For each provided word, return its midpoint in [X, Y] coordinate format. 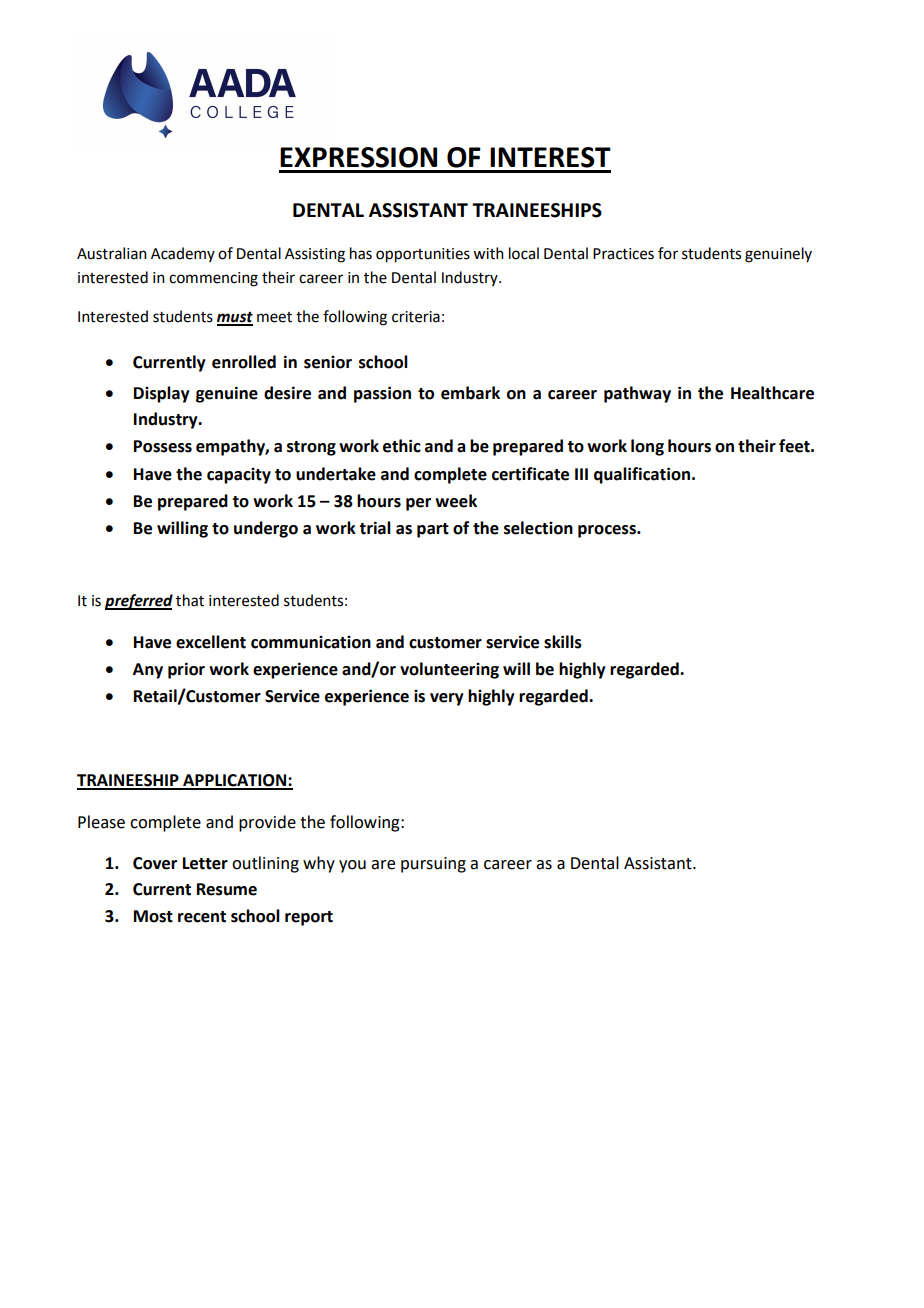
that [190, 600]
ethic [402, 446]
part [433, 530]
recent [202, 917]
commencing [213, 279]
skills [563, 642]
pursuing [433, 865]
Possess [163, 446]
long [647, 447]
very [447, 699]
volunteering [449, 670]
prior [186, 670]
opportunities [423, 255]
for [668, 253]
